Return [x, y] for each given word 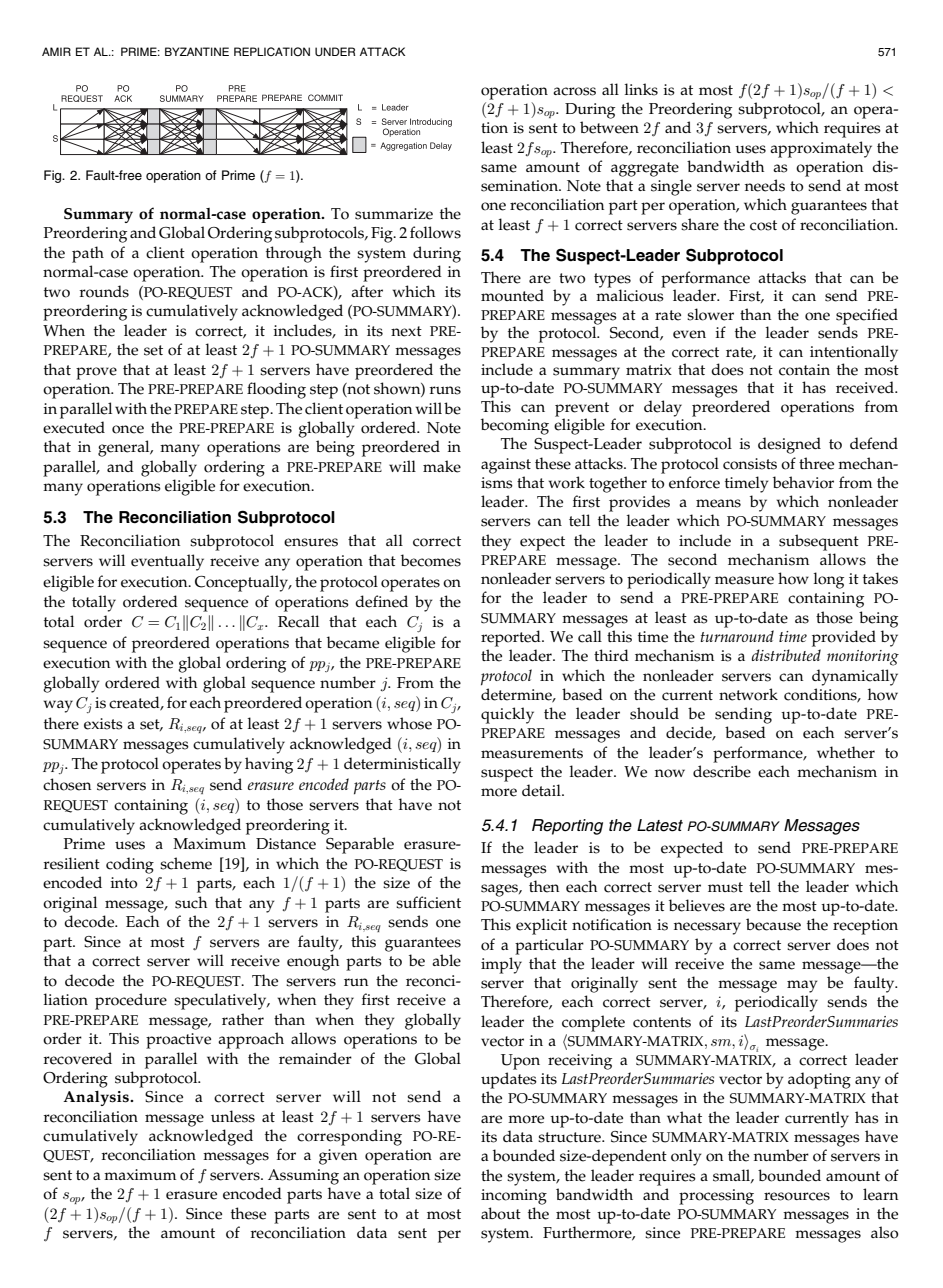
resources [797, 1196]
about [501, 1213]
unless [233, 1116]
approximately [821, 149]
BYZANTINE [197, 51]
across [574, 91]
